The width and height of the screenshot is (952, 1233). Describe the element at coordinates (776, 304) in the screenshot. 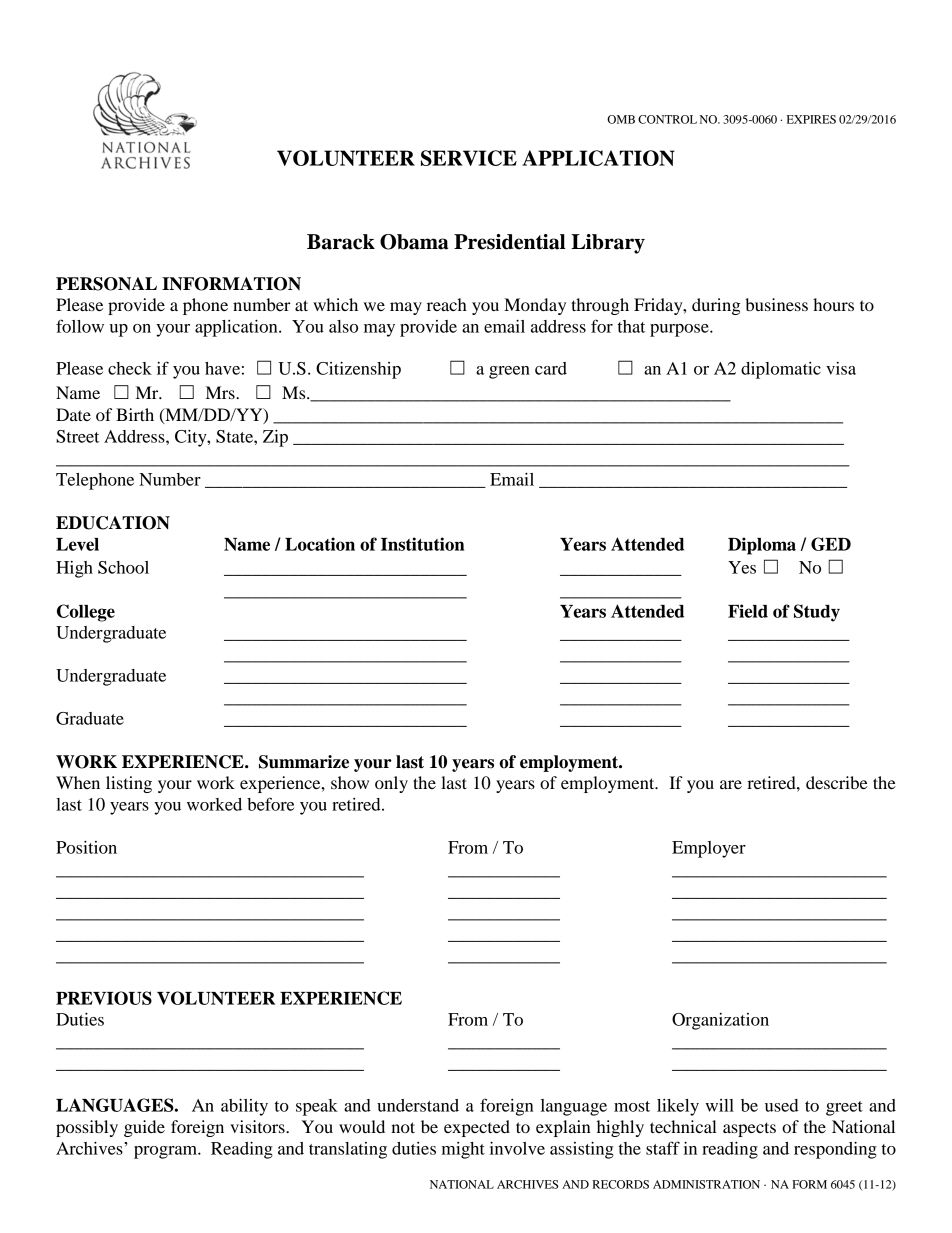

I see `business` at that location.
